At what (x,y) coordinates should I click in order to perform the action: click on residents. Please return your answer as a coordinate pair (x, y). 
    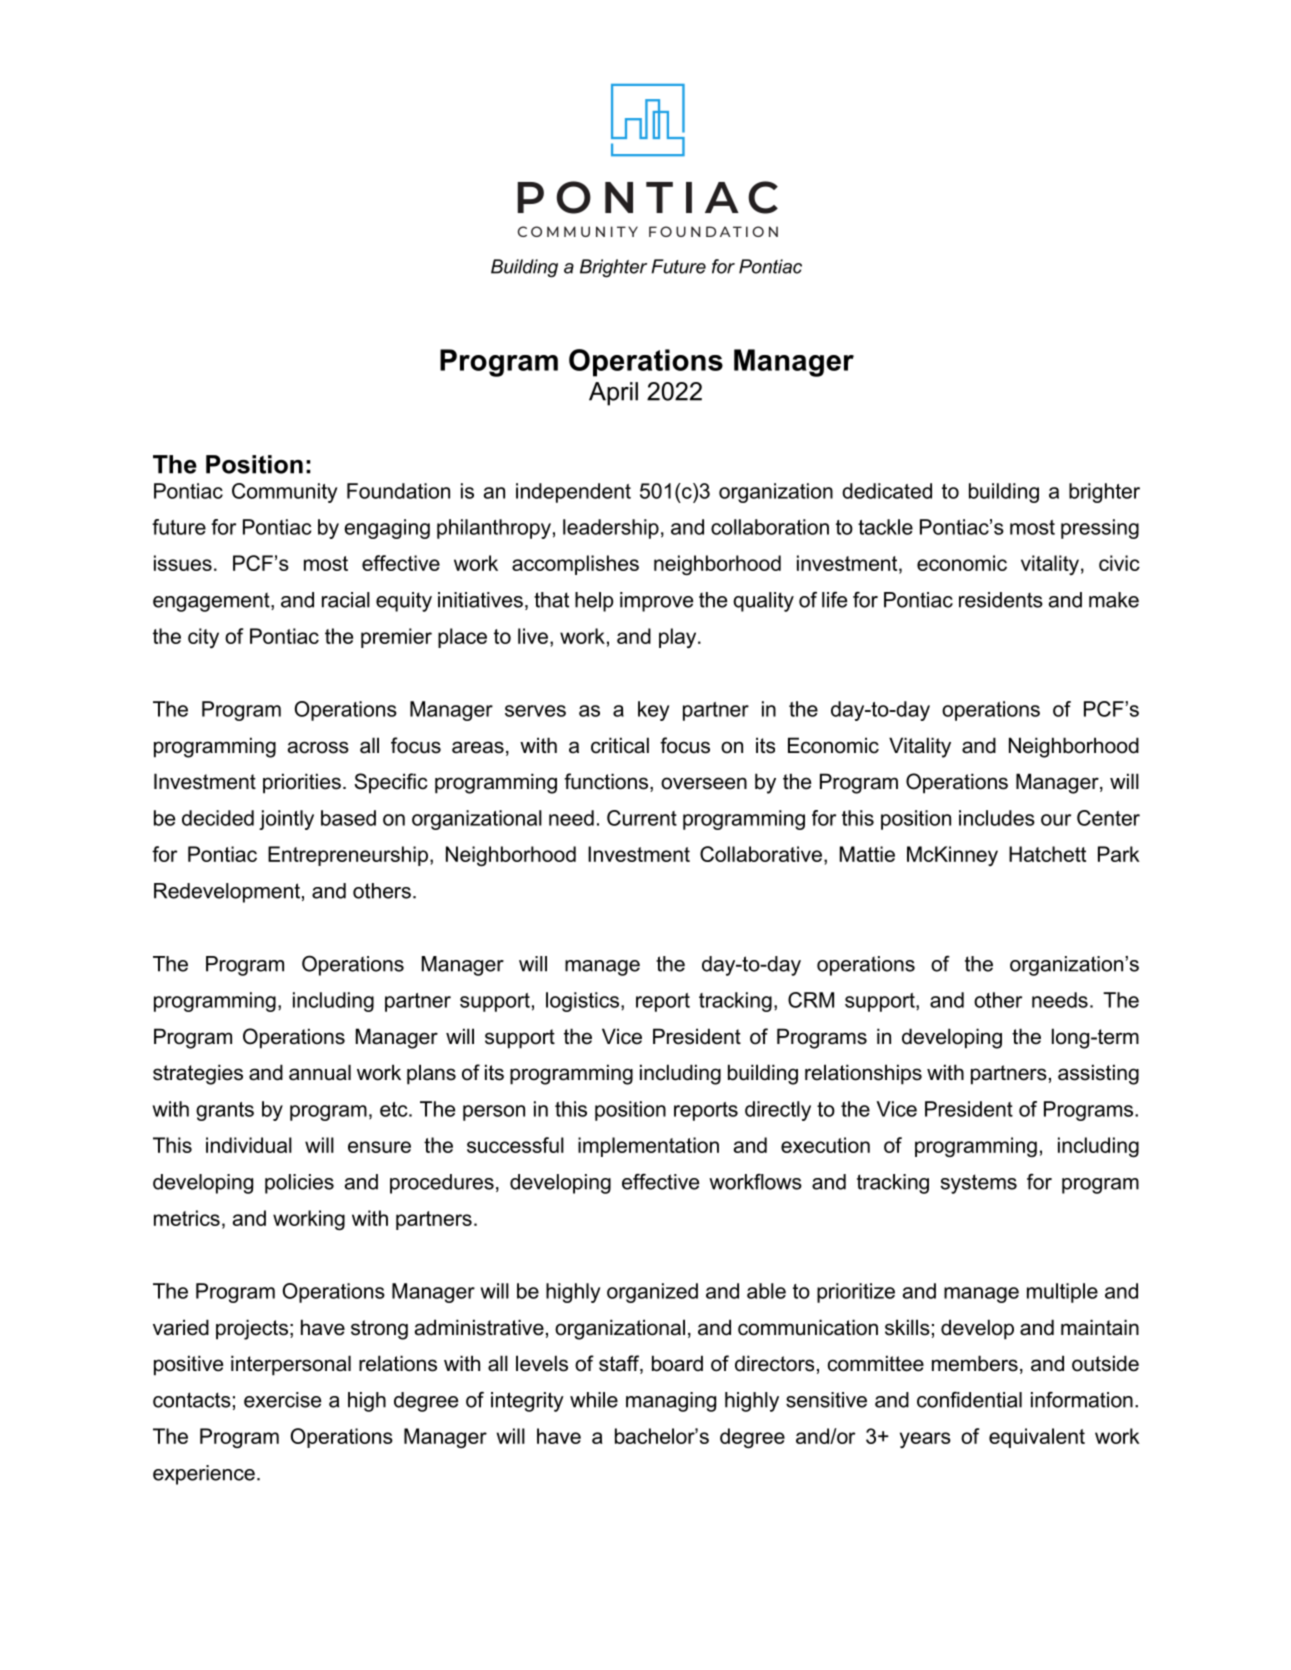
    Looking at the image, I should click on (1001, 600).
